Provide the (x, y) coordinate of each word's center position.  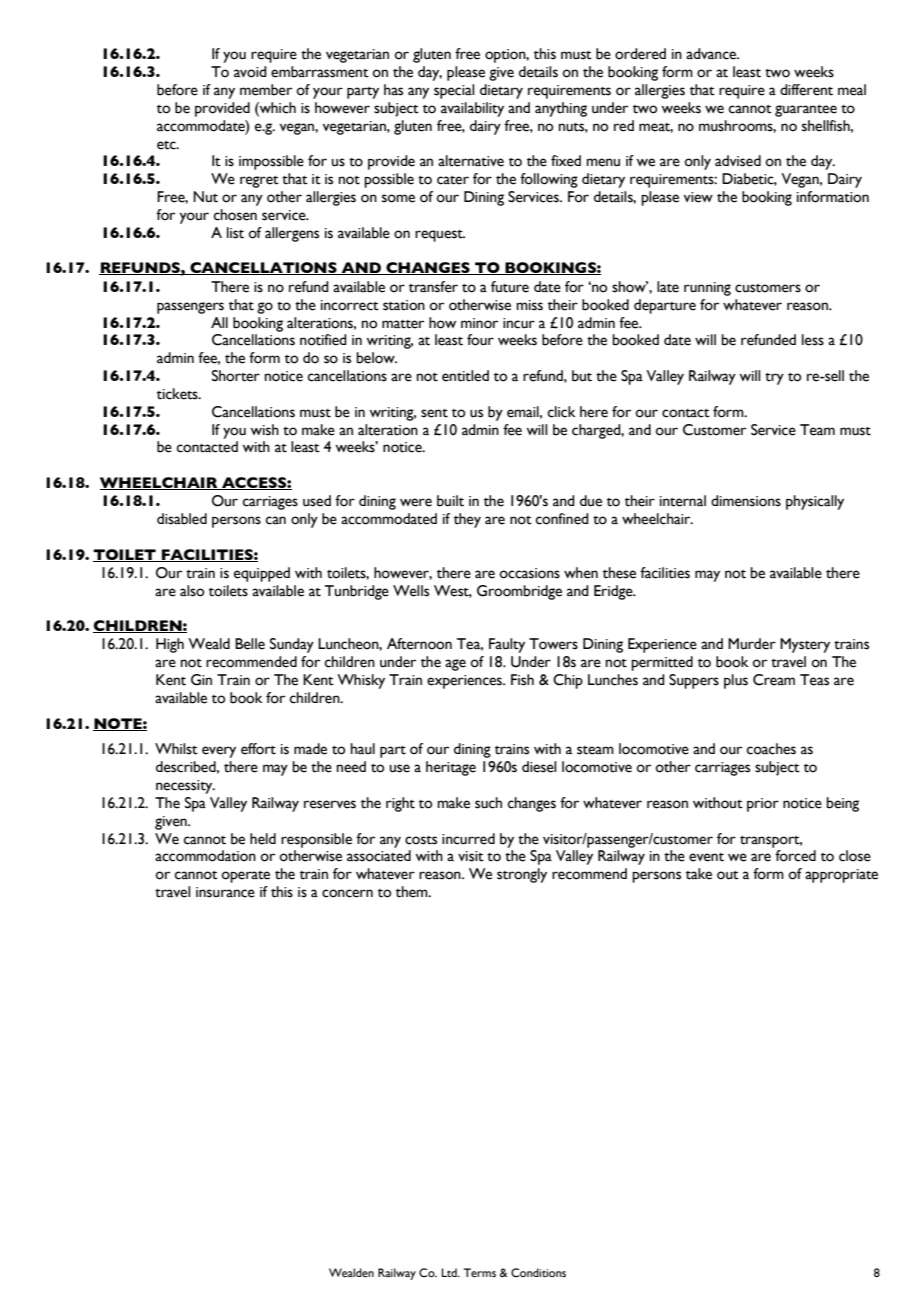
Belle (250, 644)
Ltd (450, 1272)
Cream (774, 680)
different (806, 90)
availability (472, 109)
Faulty (507, 645)
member (266, 90)
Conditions (538, 1272)
